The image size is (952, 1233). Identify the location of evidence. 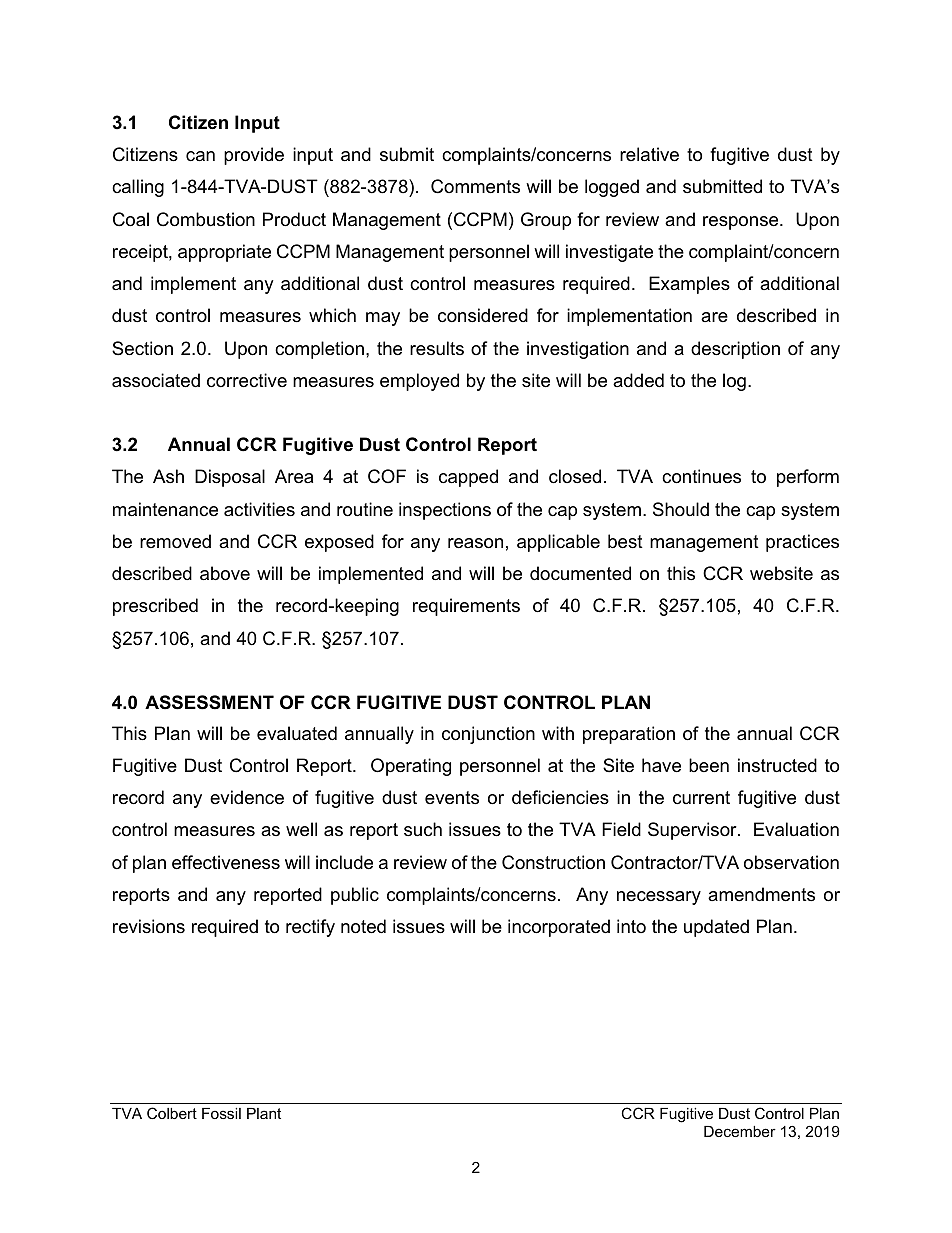
(247, 797).
